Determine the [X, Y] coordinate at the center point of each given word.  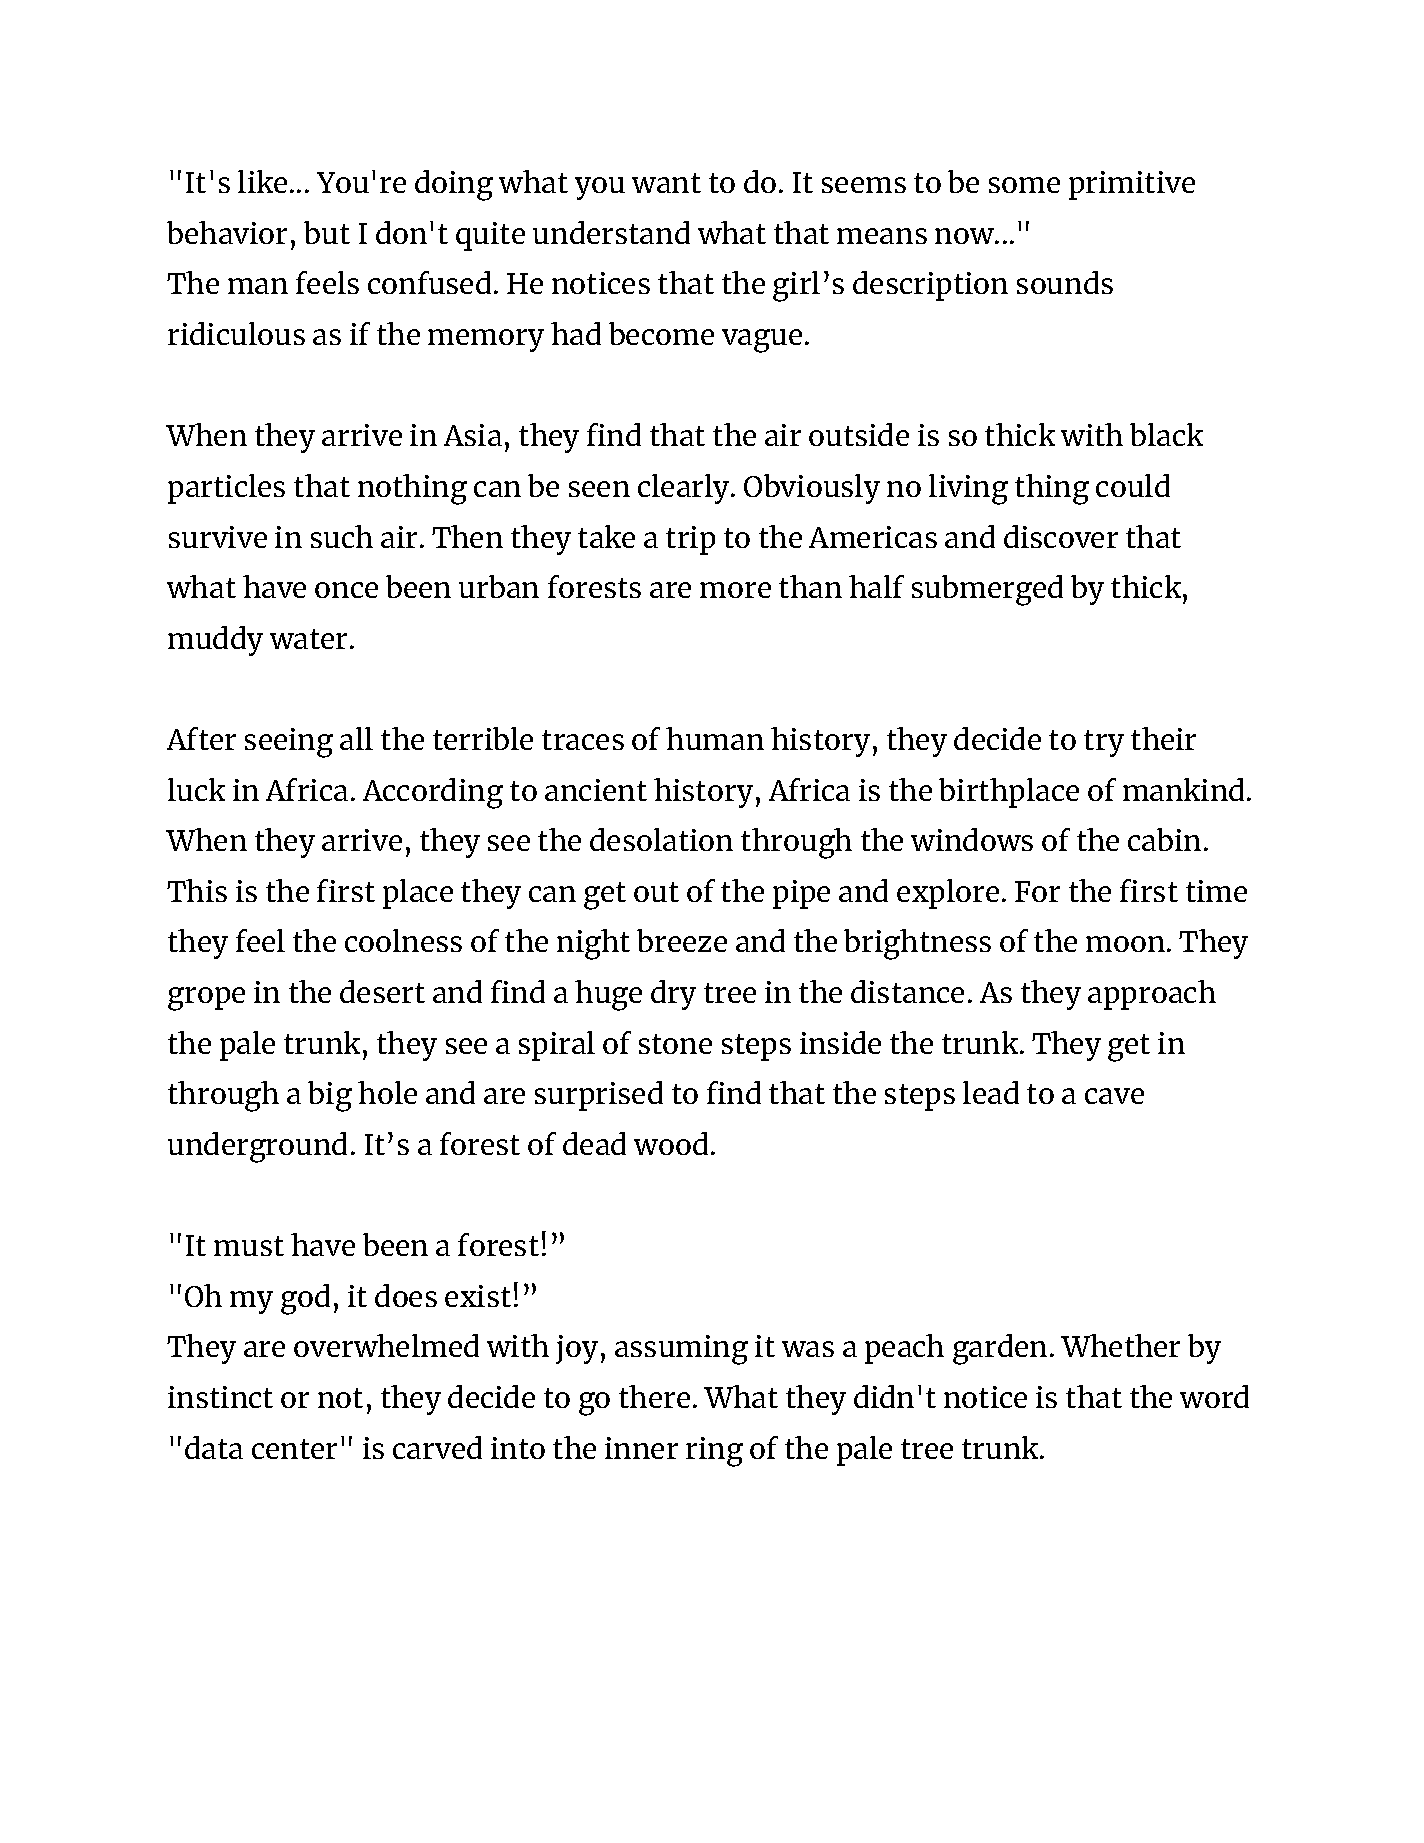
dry [673, 995]
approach [1152, 995]
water [310, 639]
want [666, 183]
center [294, 1449]
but [327, 232]
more [735, 590]
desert [382, 991]
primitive [1132, 185]
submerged [987, 590]
